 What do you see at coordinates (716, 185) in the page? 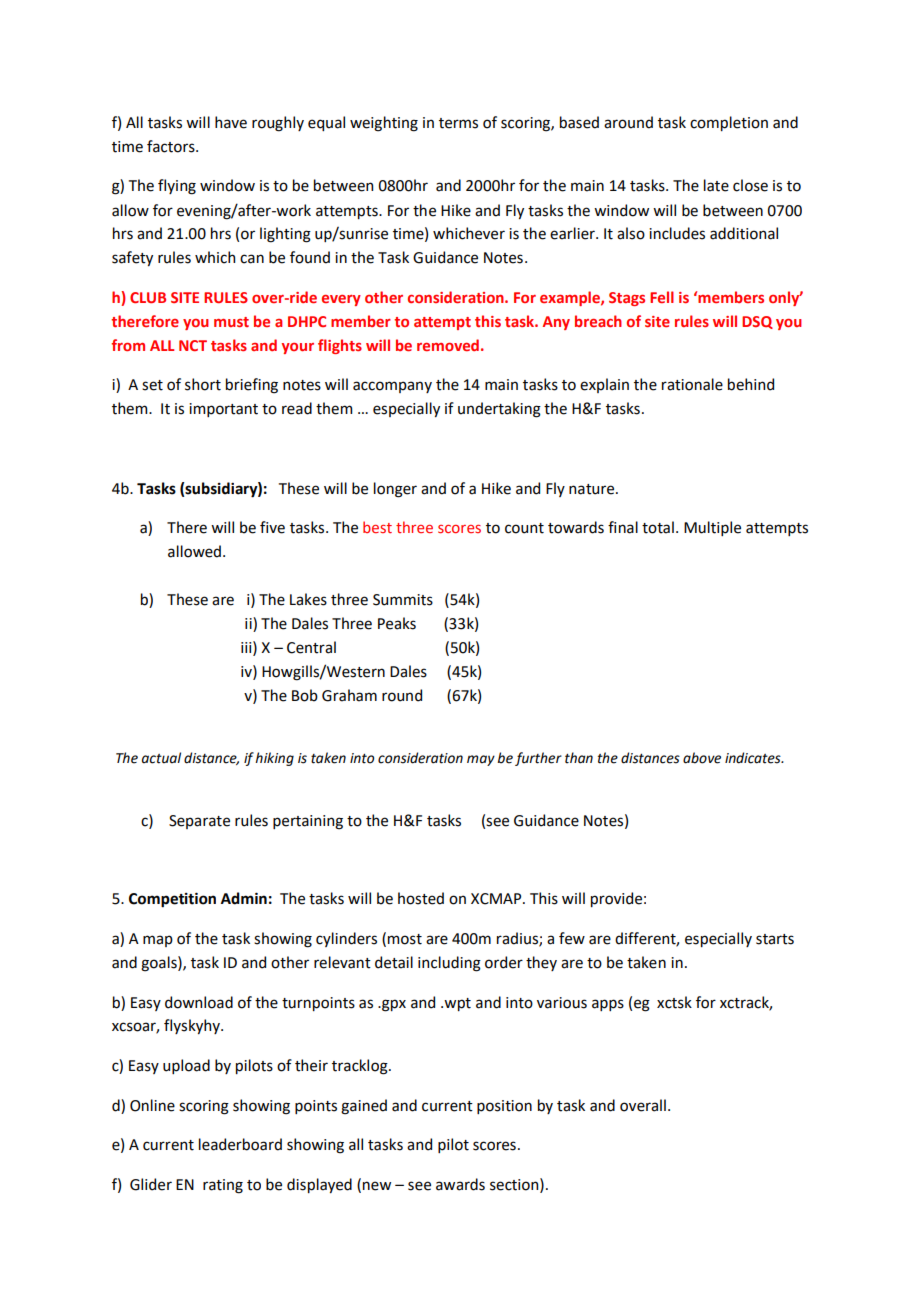
I see `late` at bounding box center [716, 185].
